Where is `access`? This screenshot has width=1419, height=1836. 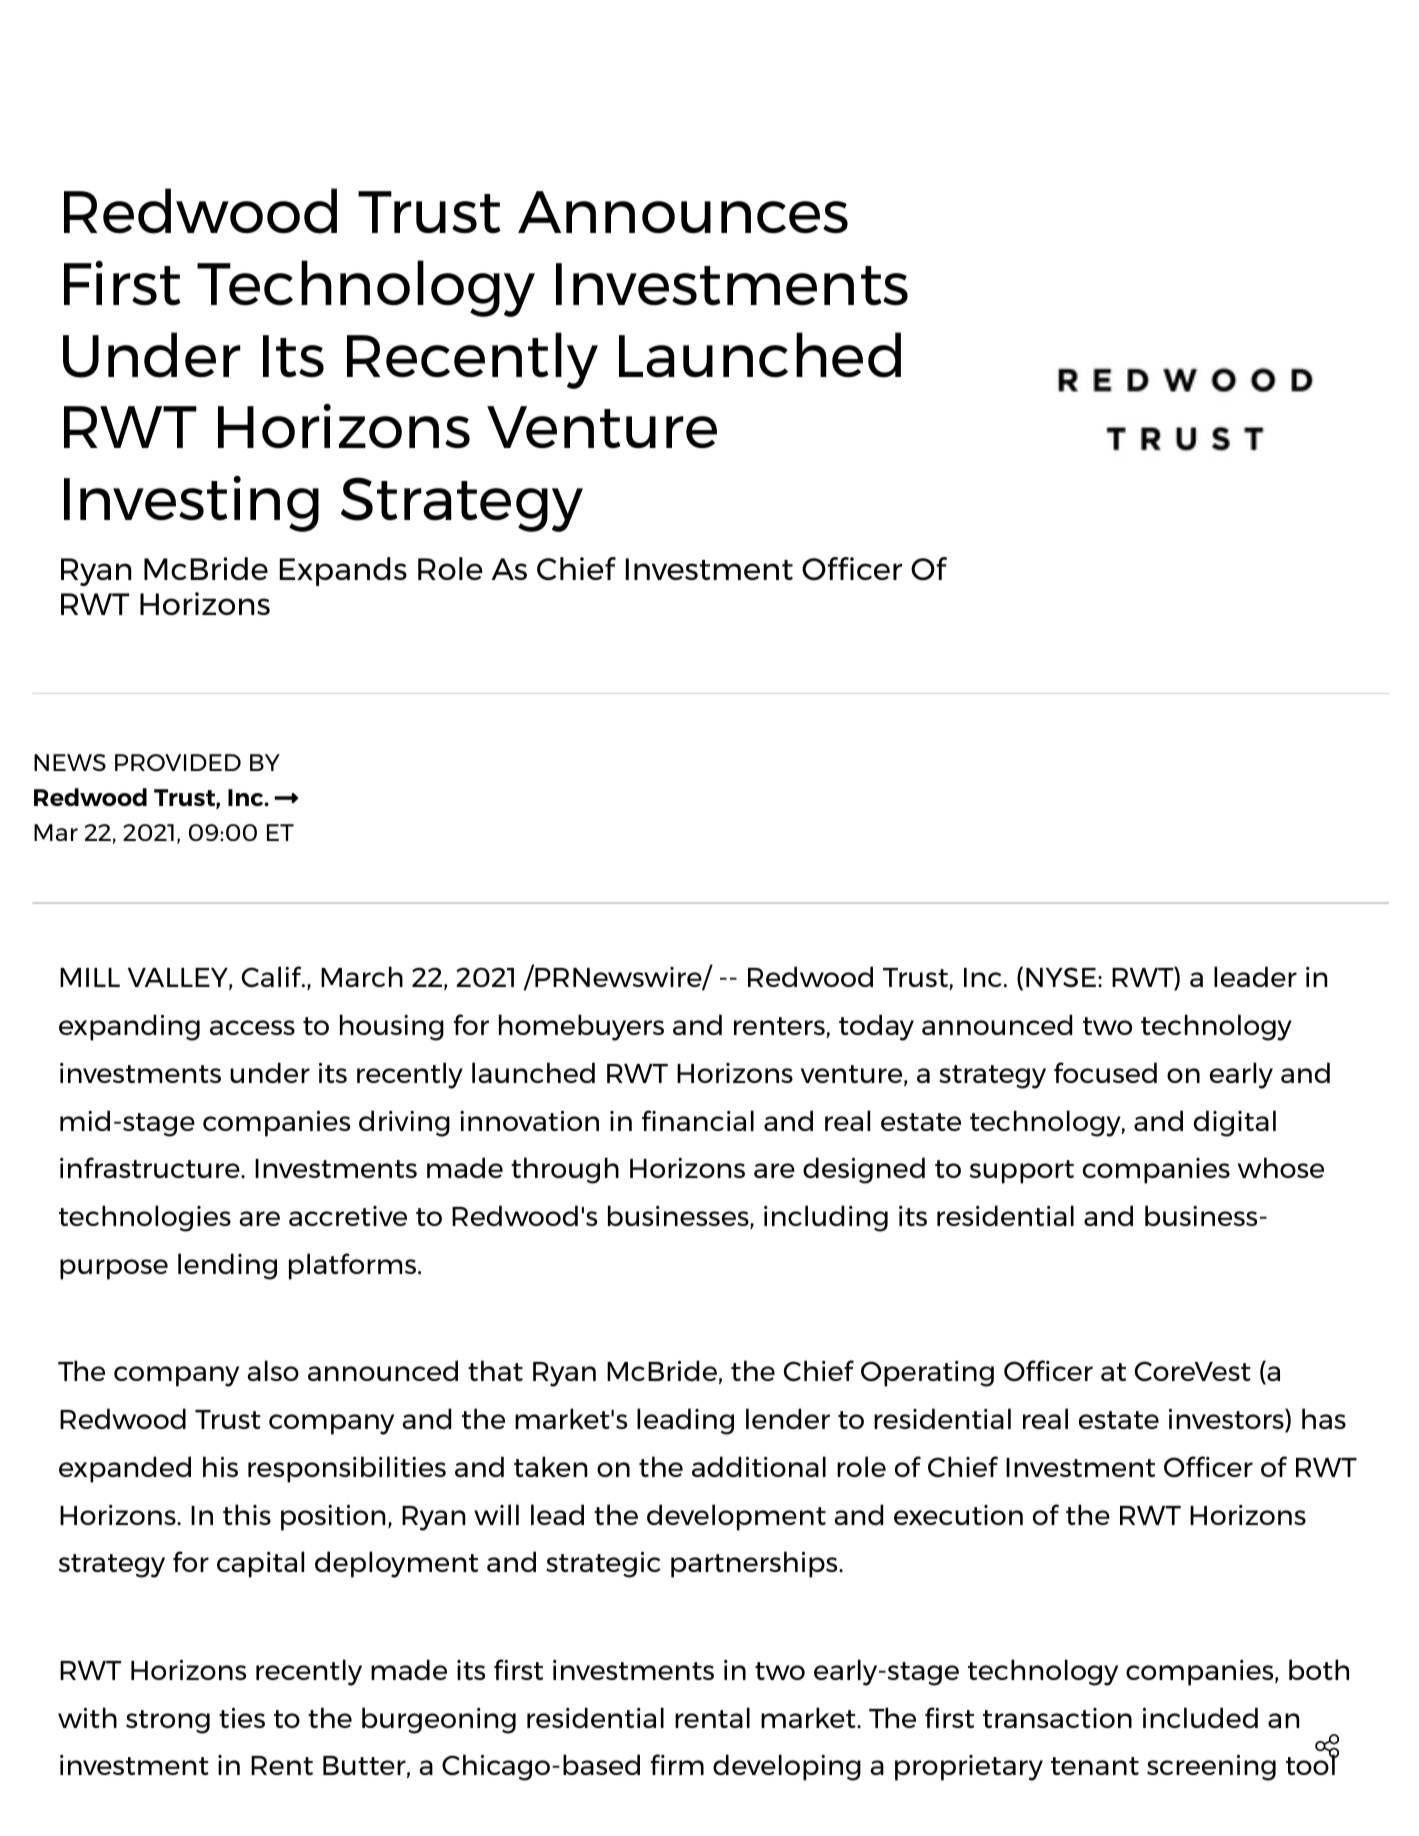
access is located at coordinates (252, 1027).
